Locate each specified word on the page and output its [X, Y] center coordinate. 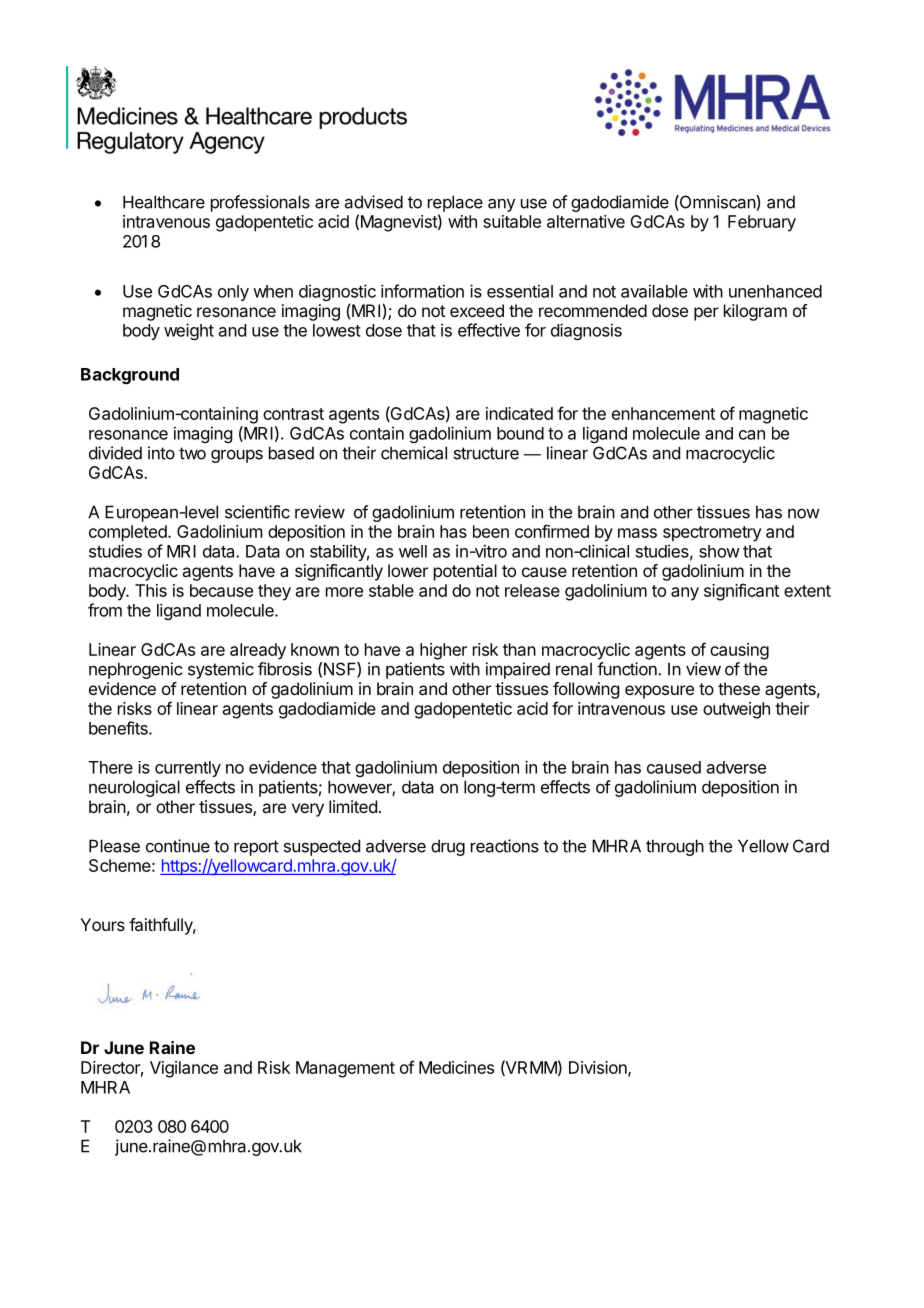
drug [448, 847]
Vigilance [184, 1069]
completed [129, 533]
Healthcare [164, 202]
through [675, 847]
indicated [519, 413]
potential [465, 572]
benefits [119, 728]
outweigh [736, 710]
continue [178, 846]
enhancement [663, 413]
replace [455, 203]
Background [130, 376]
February [762, 223]
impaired [518, 670]
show [719, 551]
